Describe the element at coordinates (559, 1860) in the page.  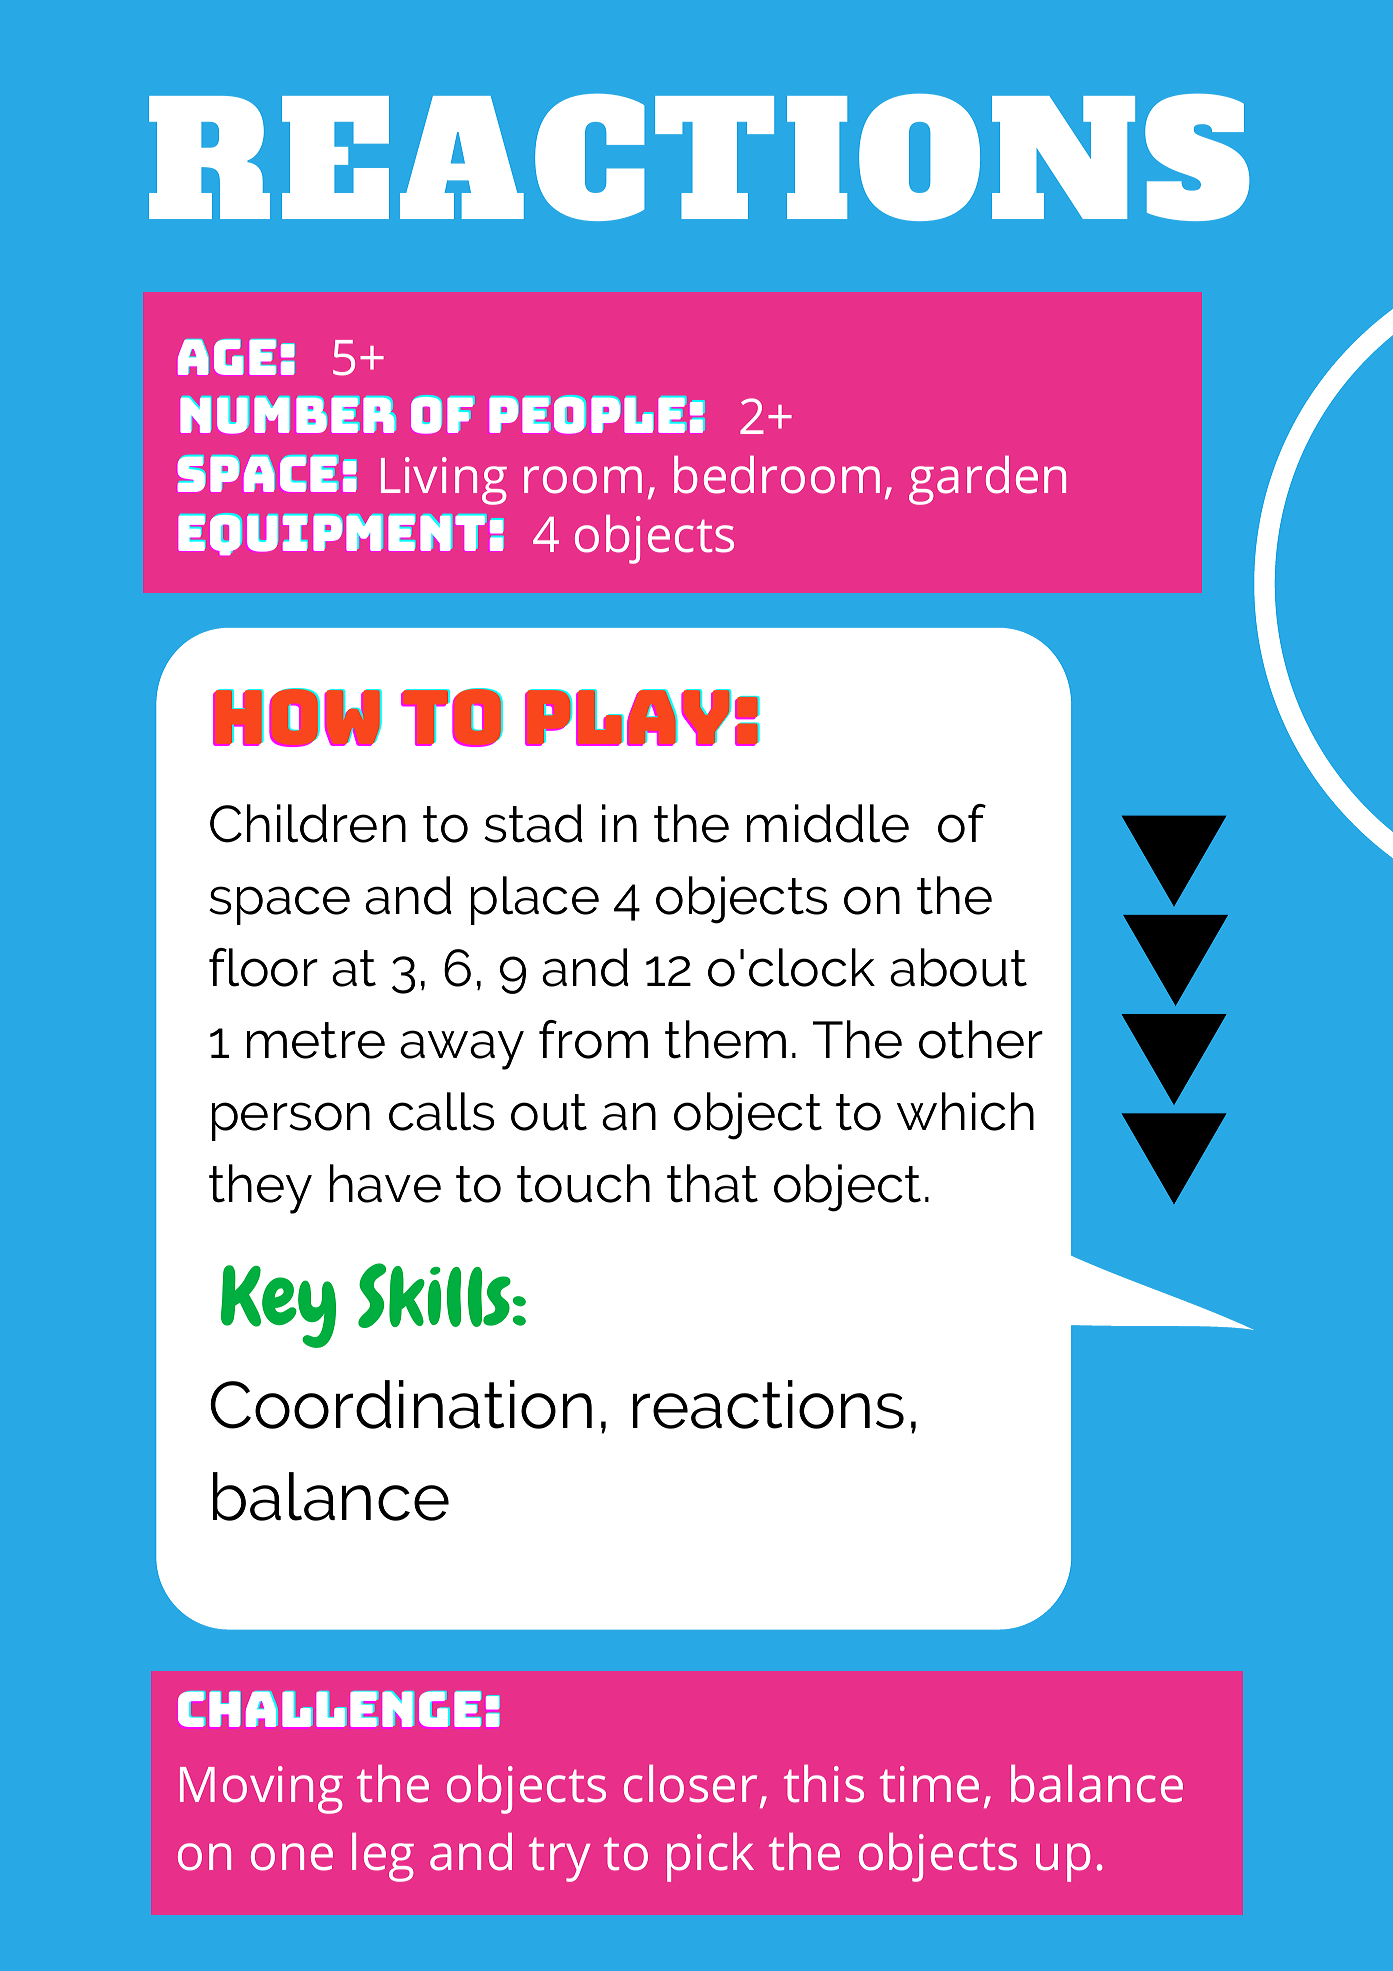
I see `try` at that location.
